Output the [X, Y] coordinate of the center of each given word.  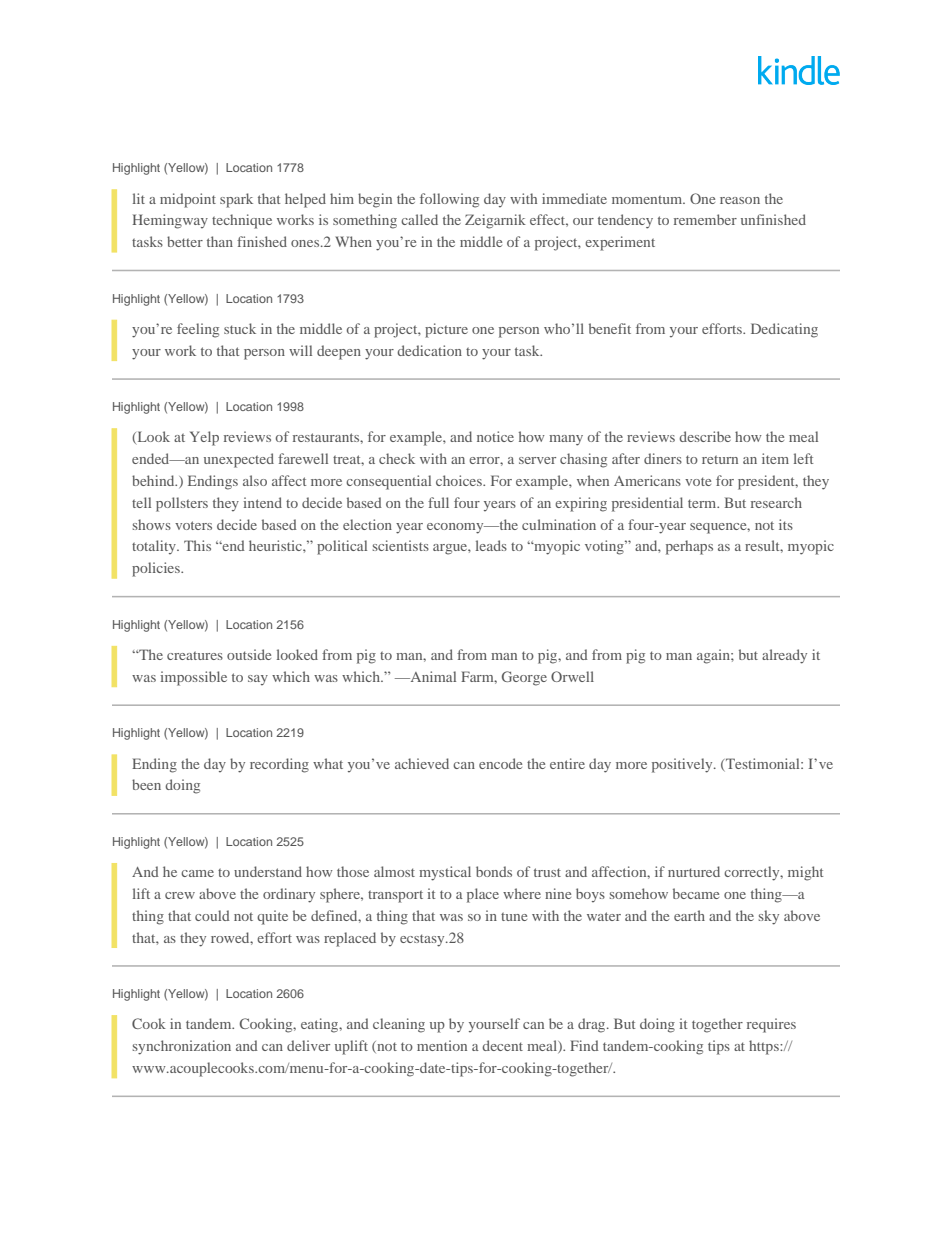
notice [495, 436]
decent [502, 1045]
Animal [432, 676]
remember [705, 219]
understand [268, 871]
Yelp [204, 438]
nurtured [694, 871]
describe [705, 436]
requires [771, 1025]
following [449, 200]
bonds [494, 871]
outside [249, 654]
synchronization [182, 1047]
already [784, 656]
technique [242, 221]
